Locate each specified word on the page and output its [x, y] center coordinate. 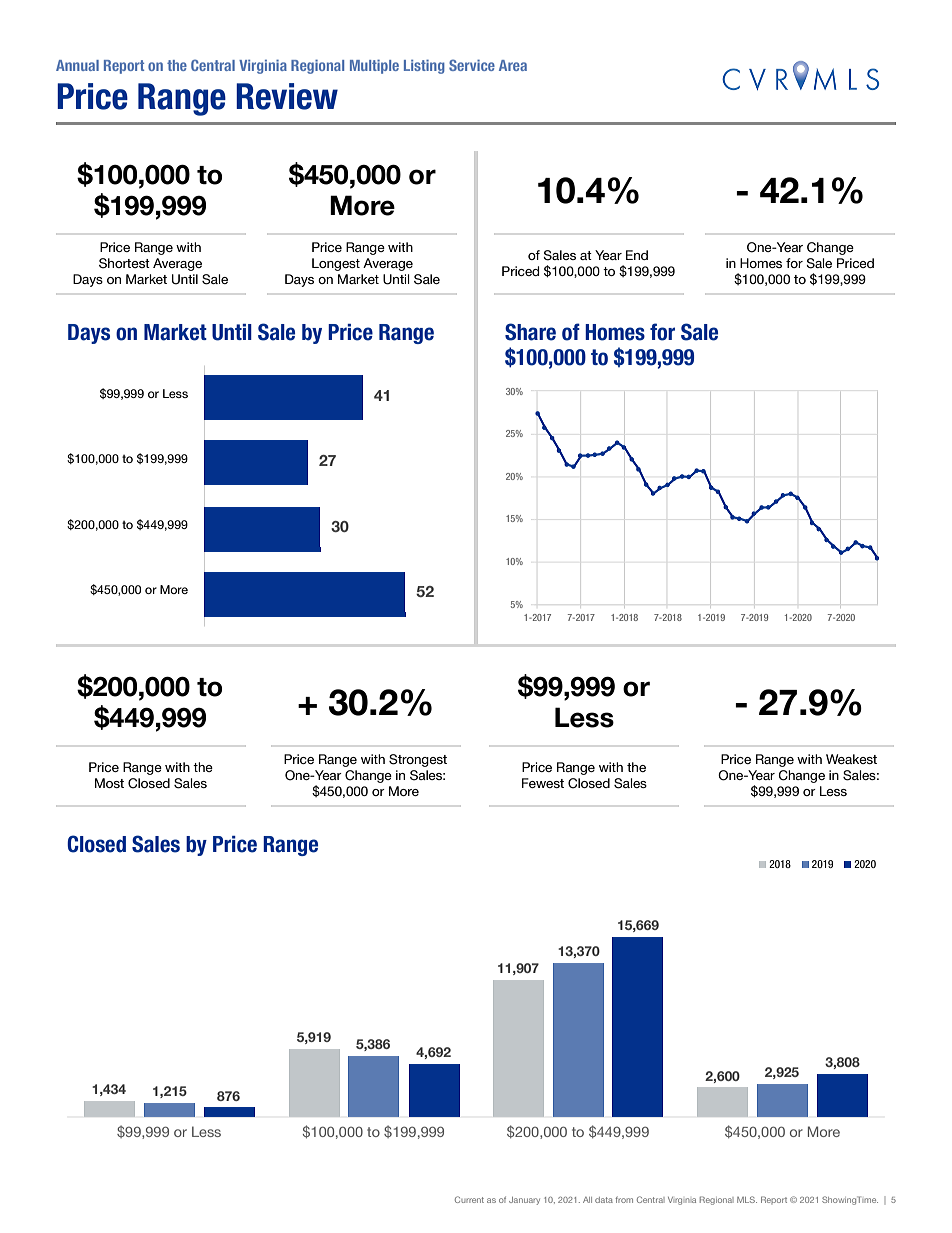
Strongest [418, 760]
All [587, 1200]
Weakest [851, 759]
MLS [747, 1199]
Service [472, 65]
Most [109, 783]
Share [530, 332]
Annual [77, 65]
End [637, 255]
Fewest [543, 783]
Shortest [124, 263]
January [524, 1201]
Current [469, 1199]
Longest [336, 264]
